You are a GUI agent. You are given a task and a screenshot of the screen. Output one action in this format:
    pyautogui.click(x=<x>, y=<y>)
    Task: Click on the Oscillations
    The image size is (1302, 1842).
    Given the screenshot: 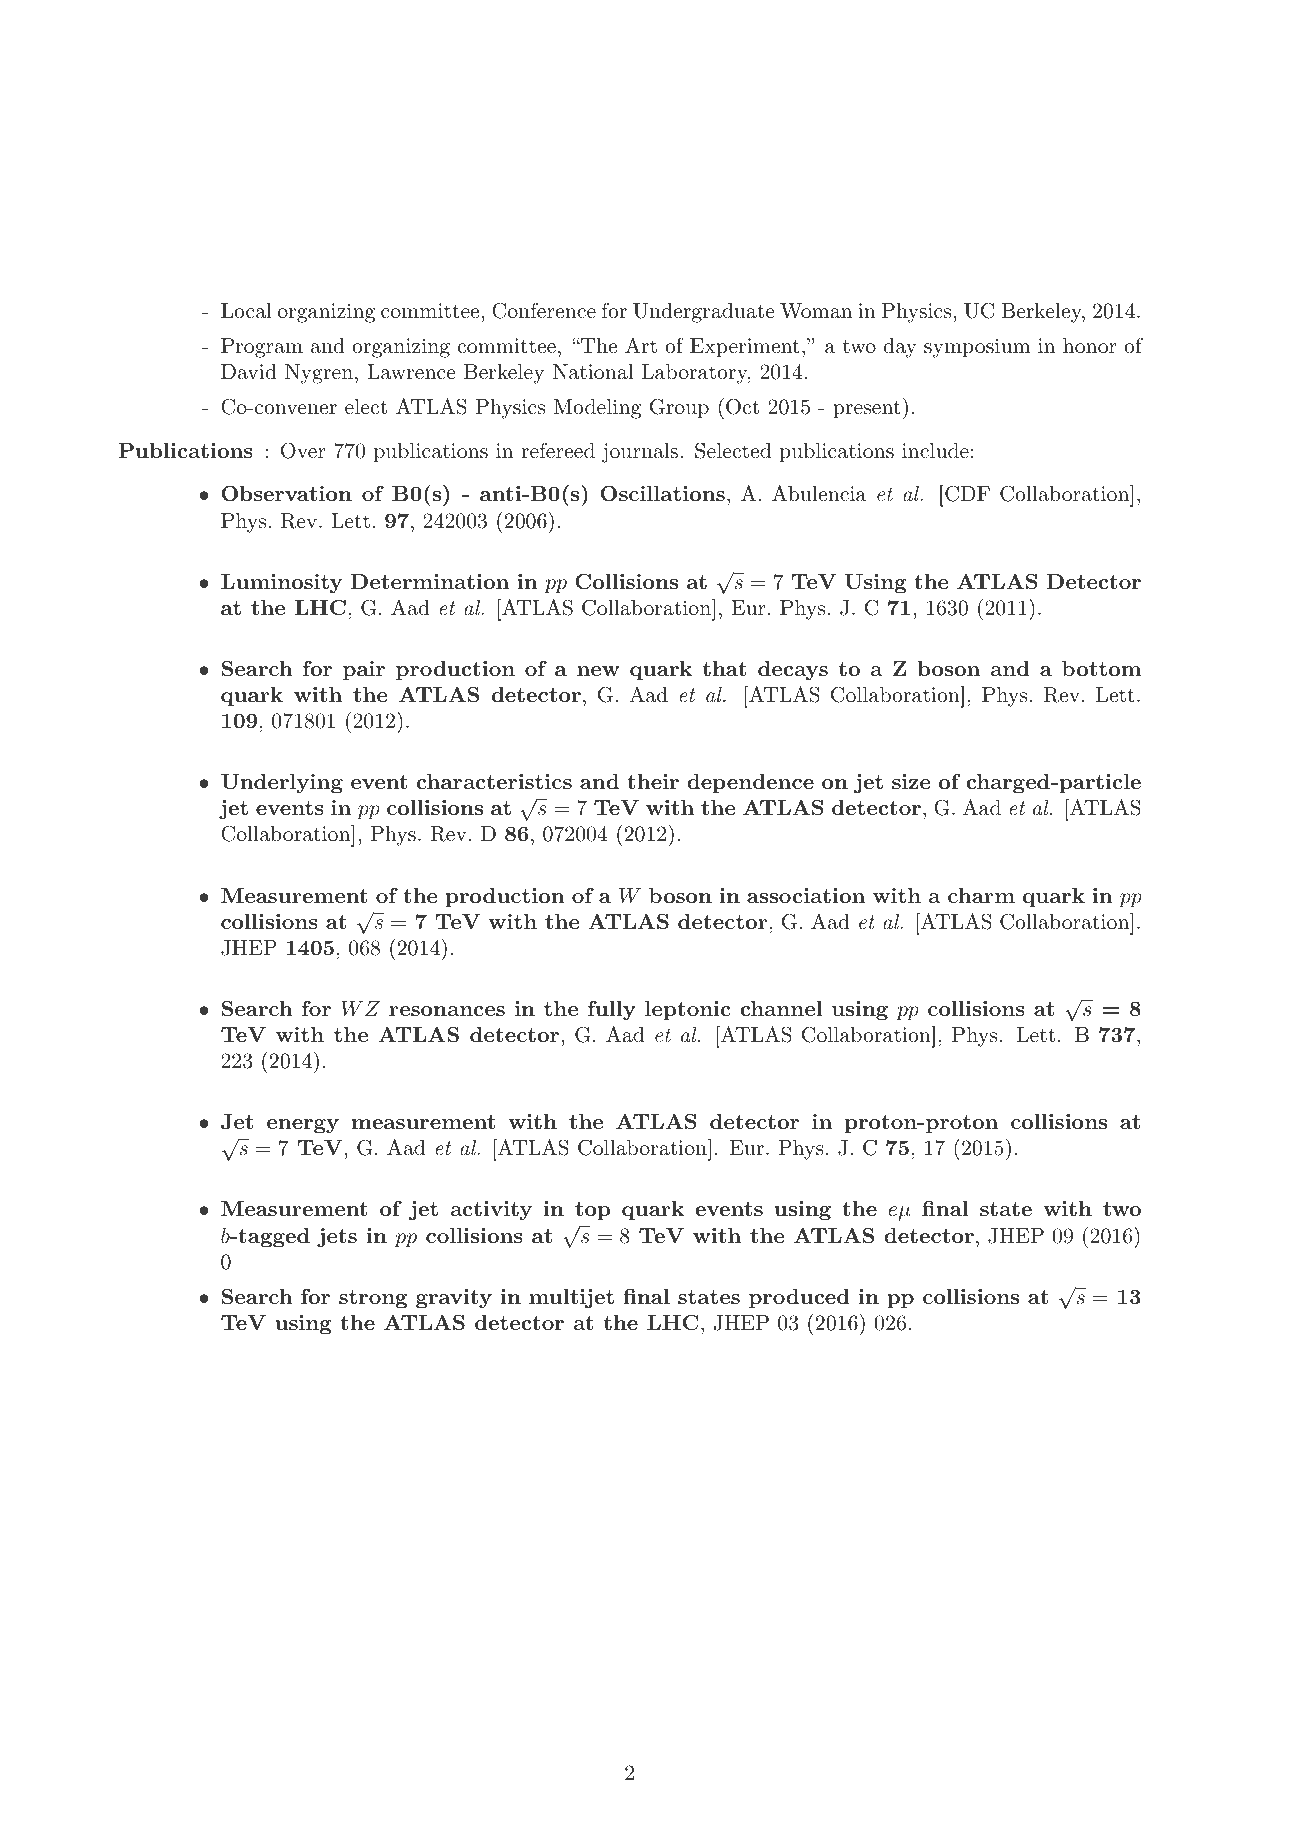 What is the action you would take?
    pyautogui.click(x=663, y=494)
